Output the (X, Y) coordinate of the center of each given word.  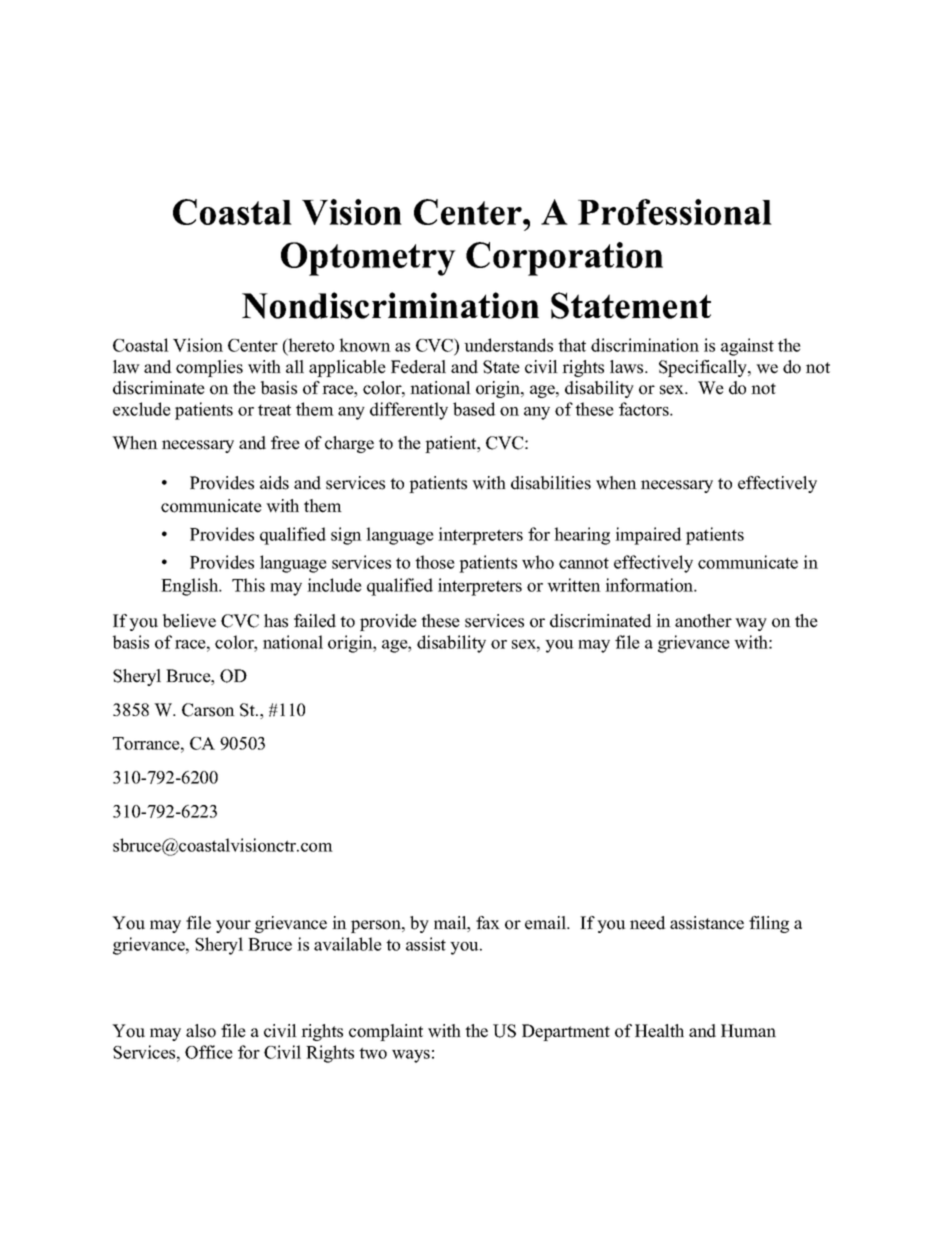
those (435, 562)
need (648, 923)
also (201, 1031)
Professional (675, 212)
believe (189, 621)
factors (645, 409)
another (703, 621)
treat (274, 410)
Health (659, 1031)
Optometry (368, 259)
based (474, 409)
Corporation (564, 259)
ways (411, 1056)
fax (488, 922)
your (233, 926)
